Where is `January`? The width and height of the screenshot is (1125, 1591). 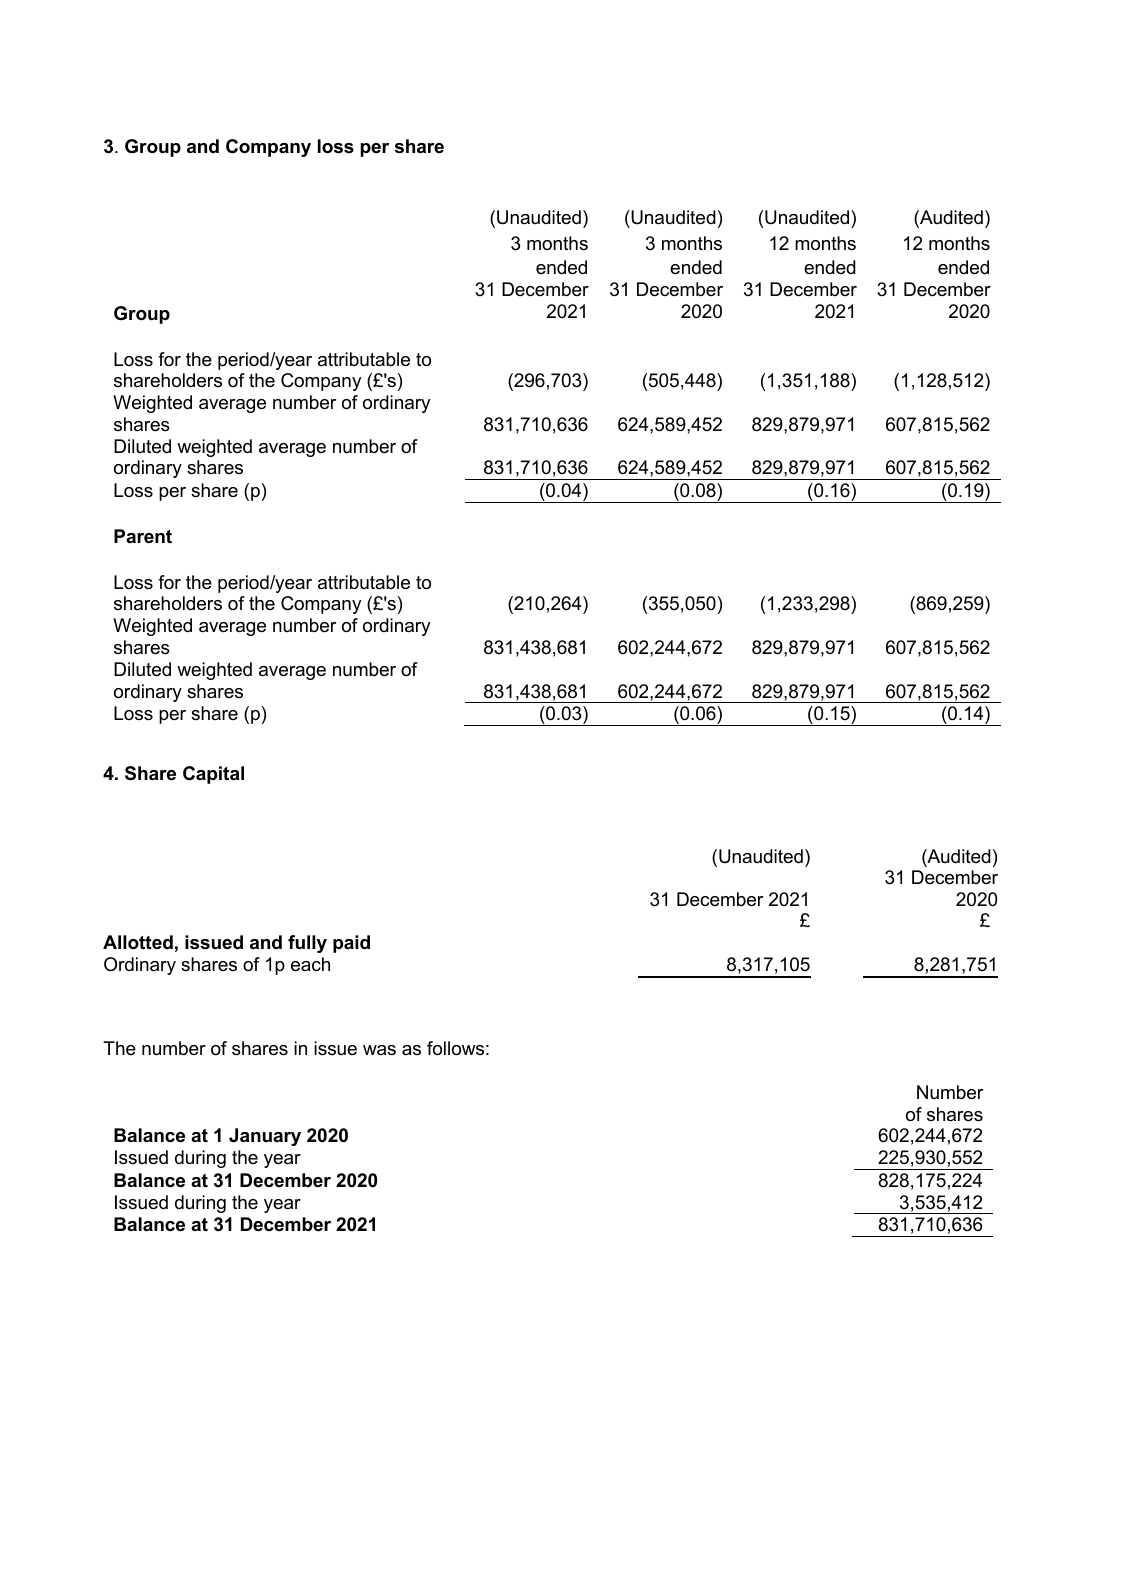
January is located at coordinates (265, 1137).
